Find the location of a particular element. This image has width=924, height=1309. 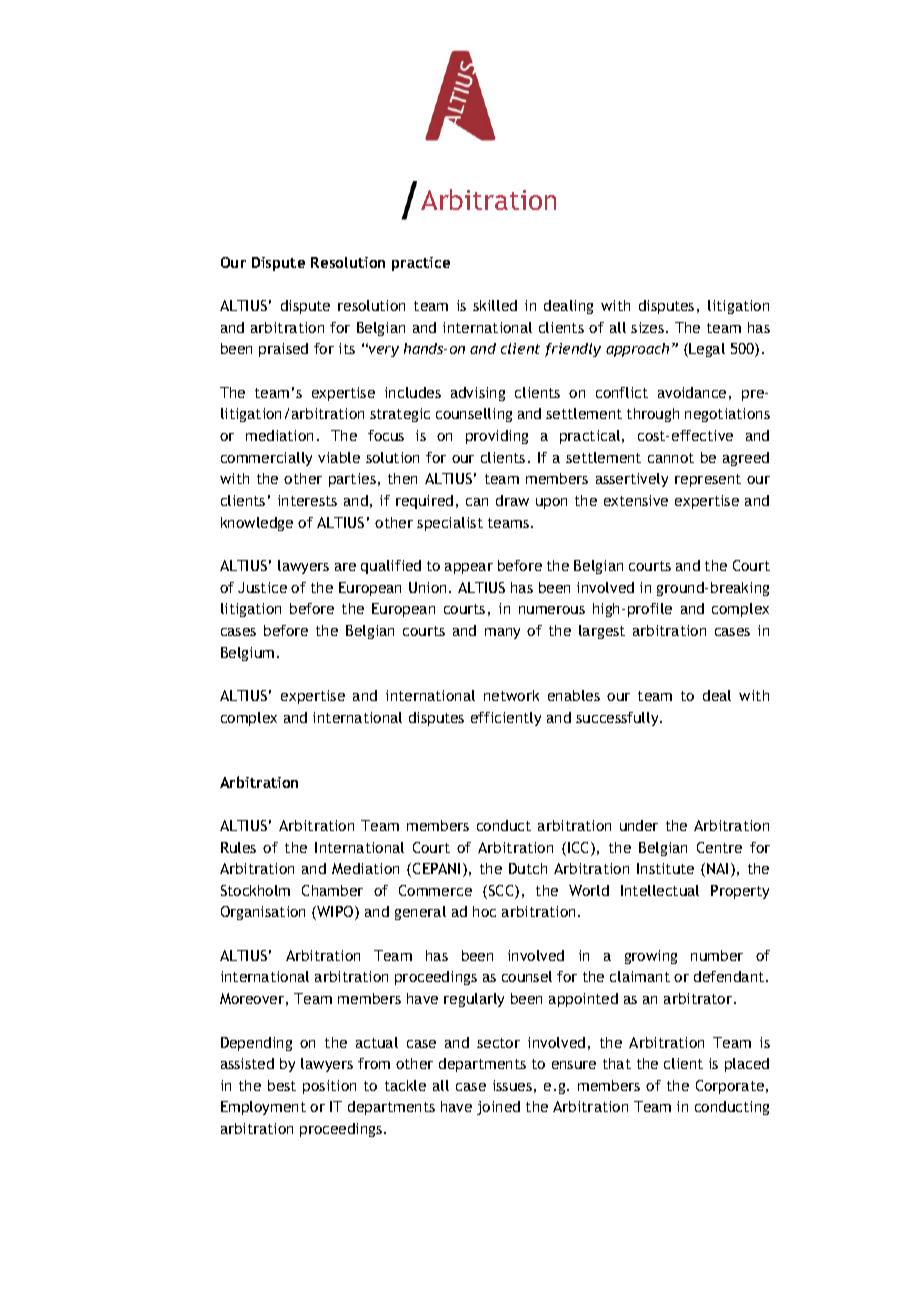

Belgium is located at coordinates (247, 654).
